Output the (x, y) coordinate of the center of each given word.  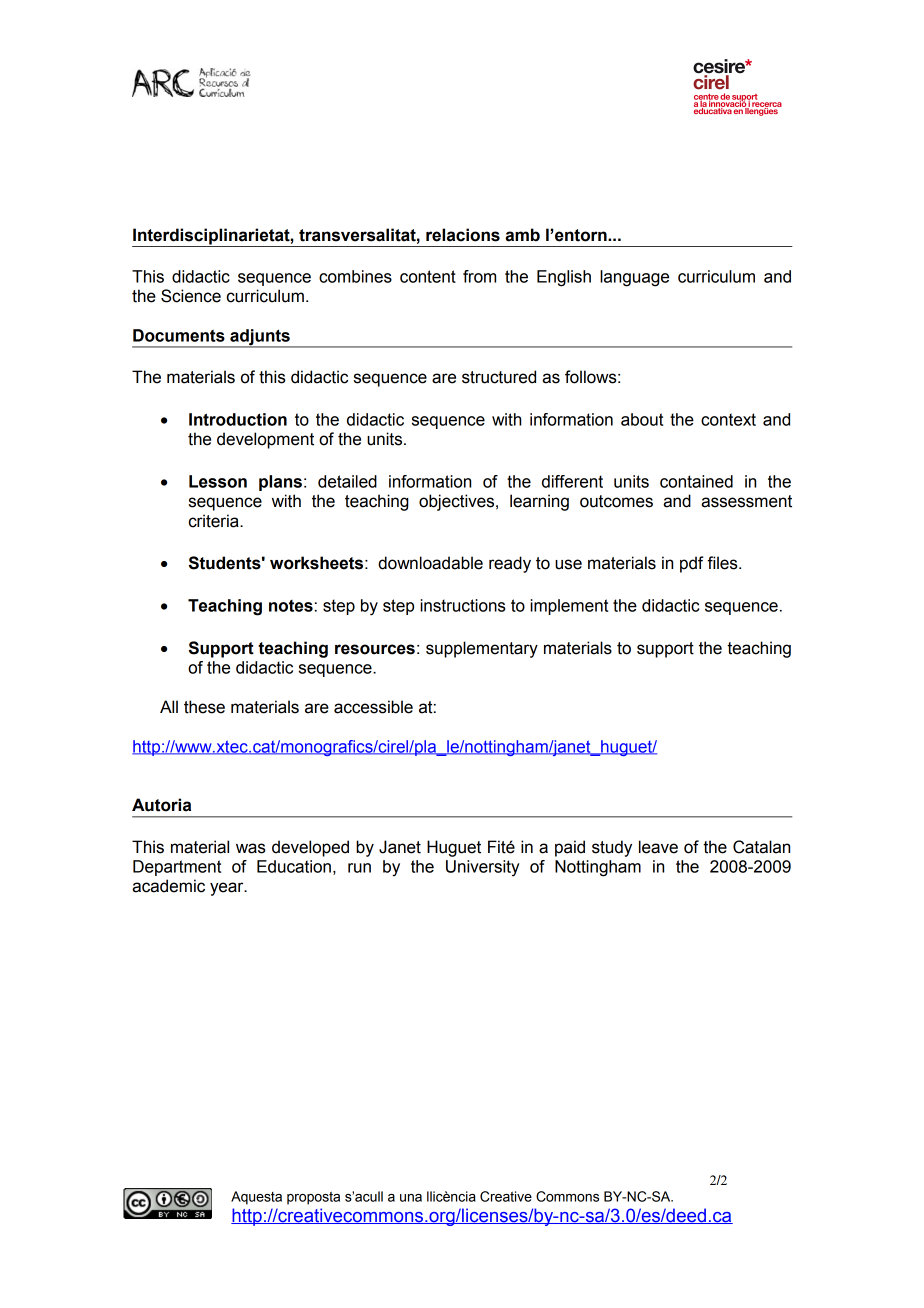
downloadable (430, 563)
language (634, 278)
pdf (691, 564)
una (411, 1198)
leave (658, 847)
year (228, 889)
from (479, 276)
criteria (215, 521)
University (482, 868)
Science (191, 296)
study (612, 848)
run (359, 868)
